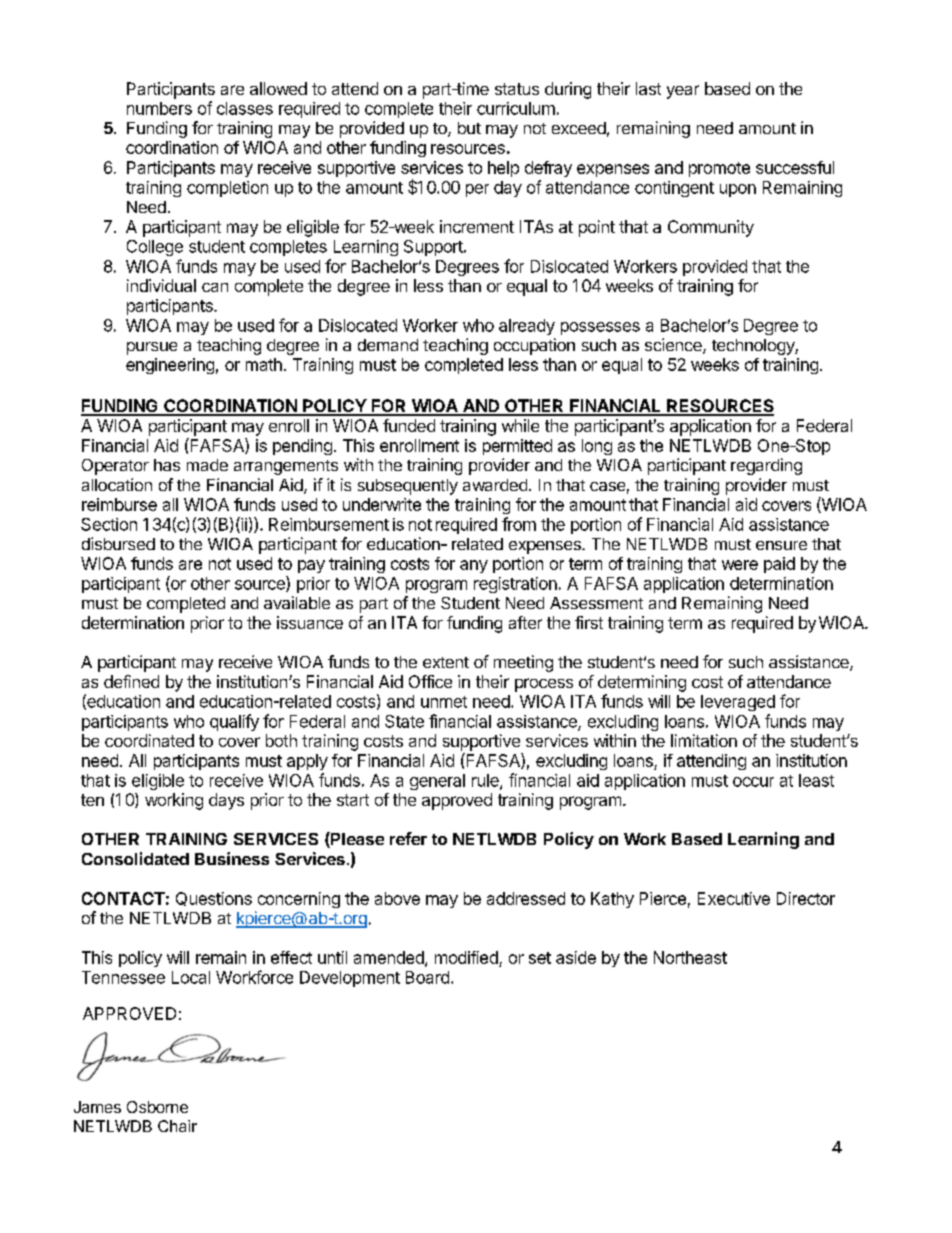  Describe the element at coordinates (469, 128) in the screenshot. I see `but` at that location.
